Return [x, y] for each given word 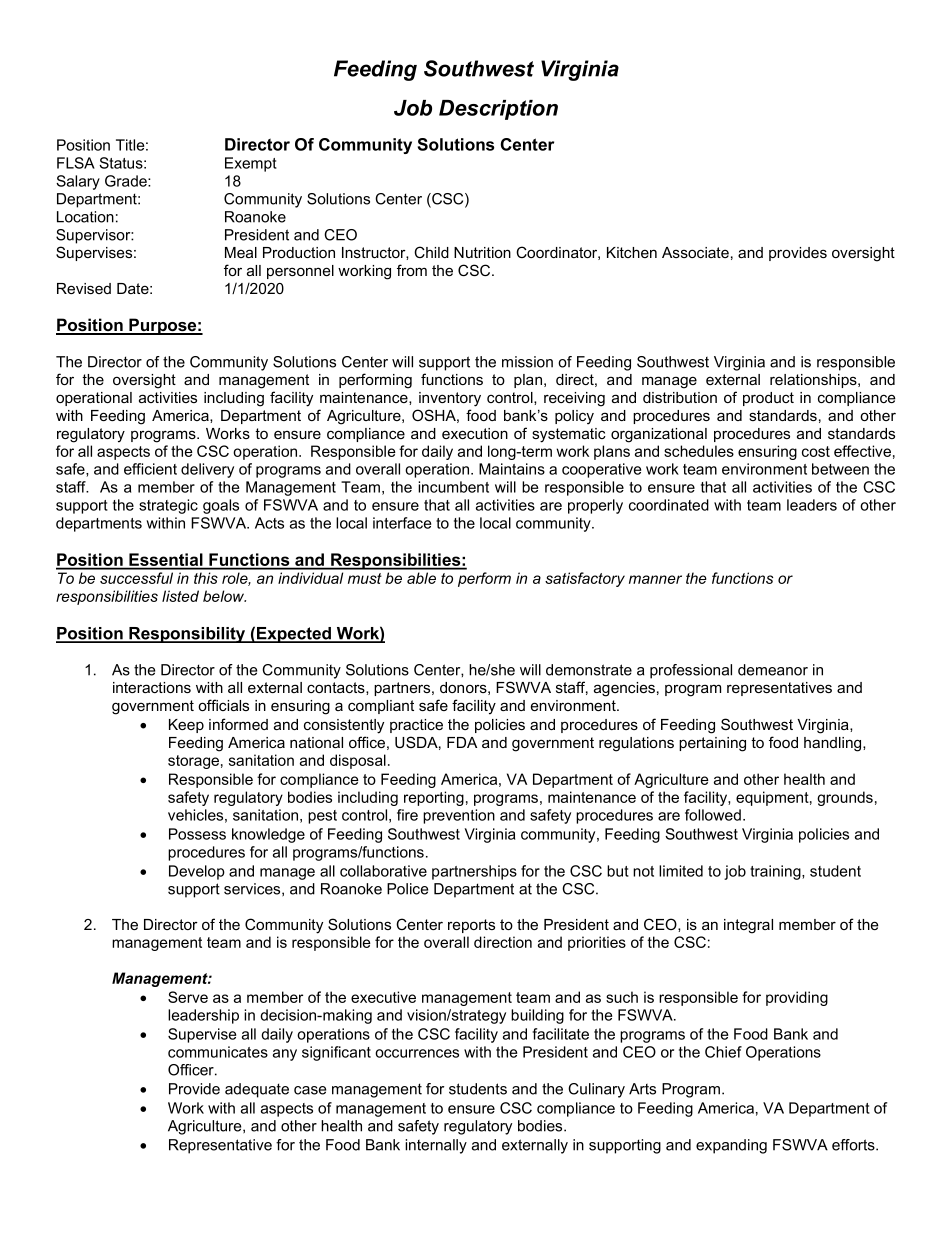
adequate [257, 1090]
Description [498, 110]
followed [713, 815]
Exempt [251, 164]
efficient [150, 469]
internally [436, 1146]
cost [816, 451]
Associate [695, 252]
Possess [197, 834]
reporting [434, 798]
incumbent [453, 487]
